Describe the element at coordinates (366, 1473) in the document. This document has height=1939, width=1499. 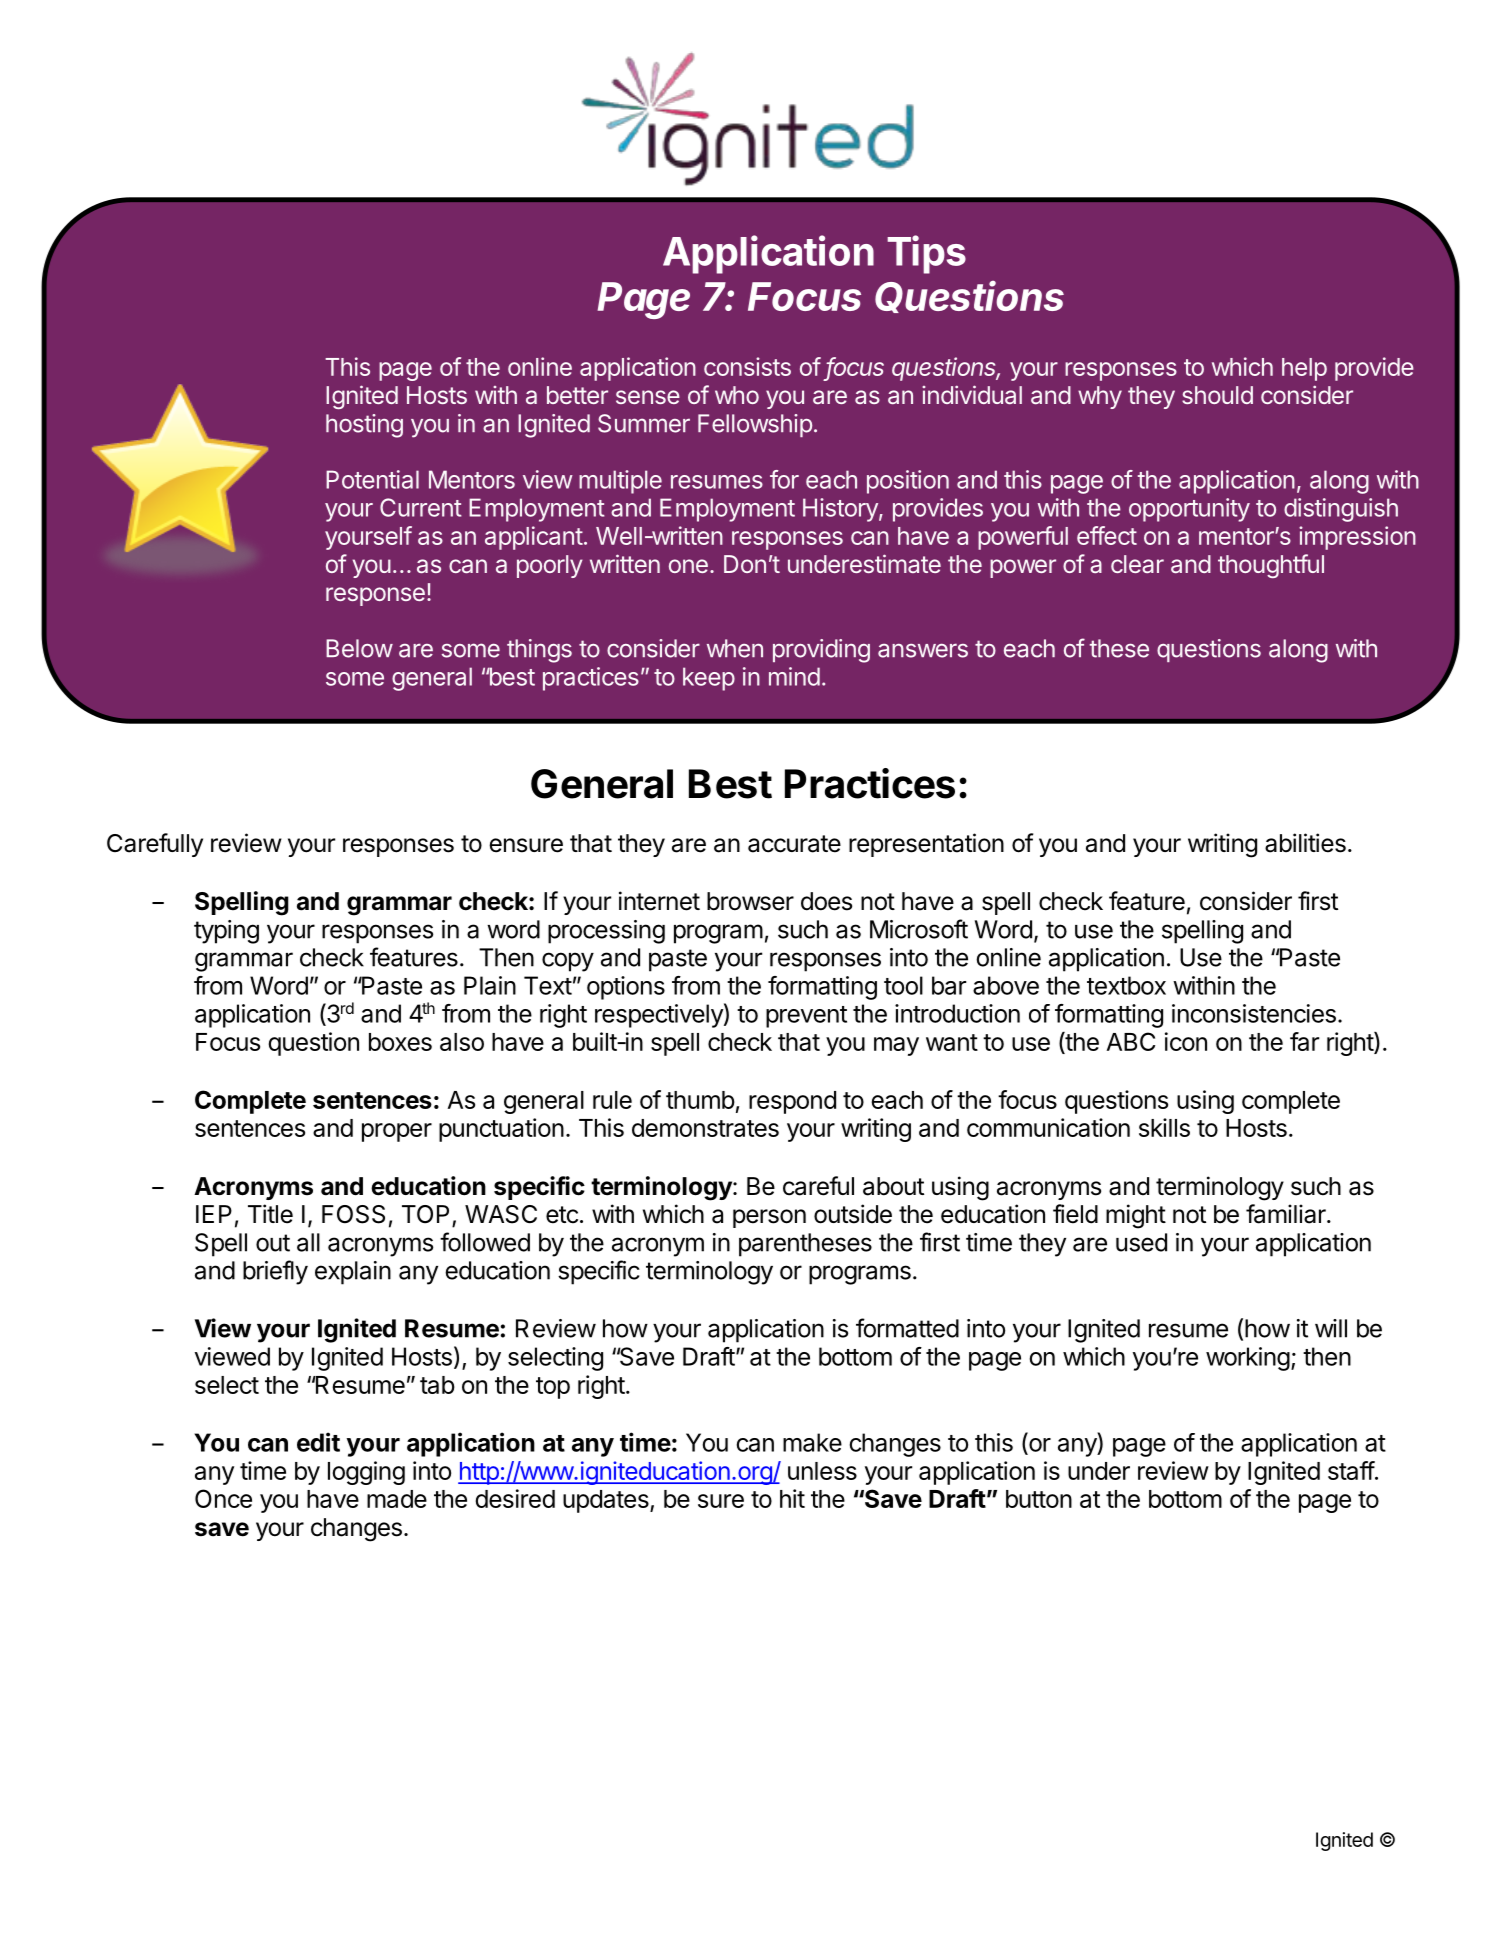
I see `logging` at that location.
